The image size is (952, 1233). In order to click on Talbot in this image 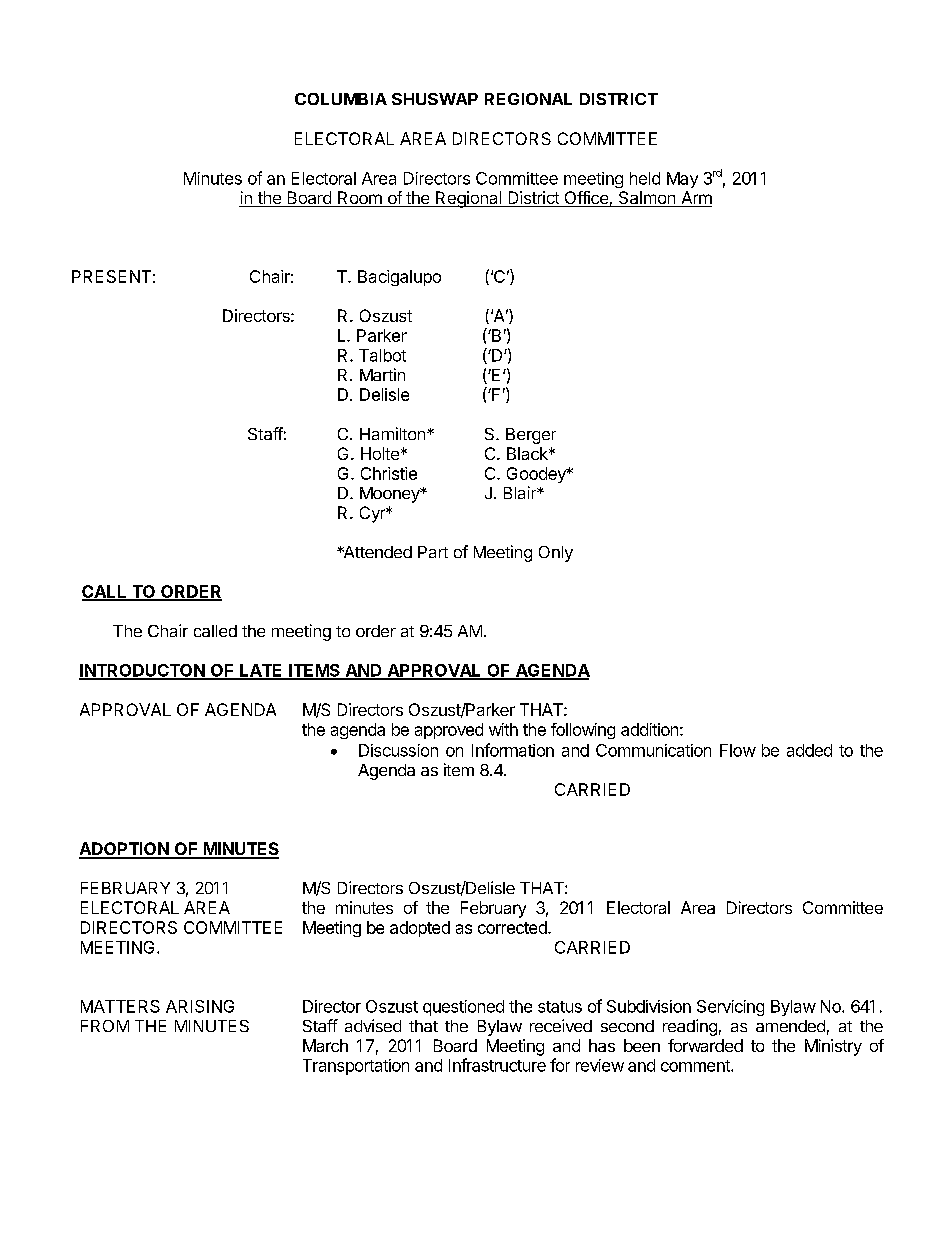, I will do `click(382, 355)`.
